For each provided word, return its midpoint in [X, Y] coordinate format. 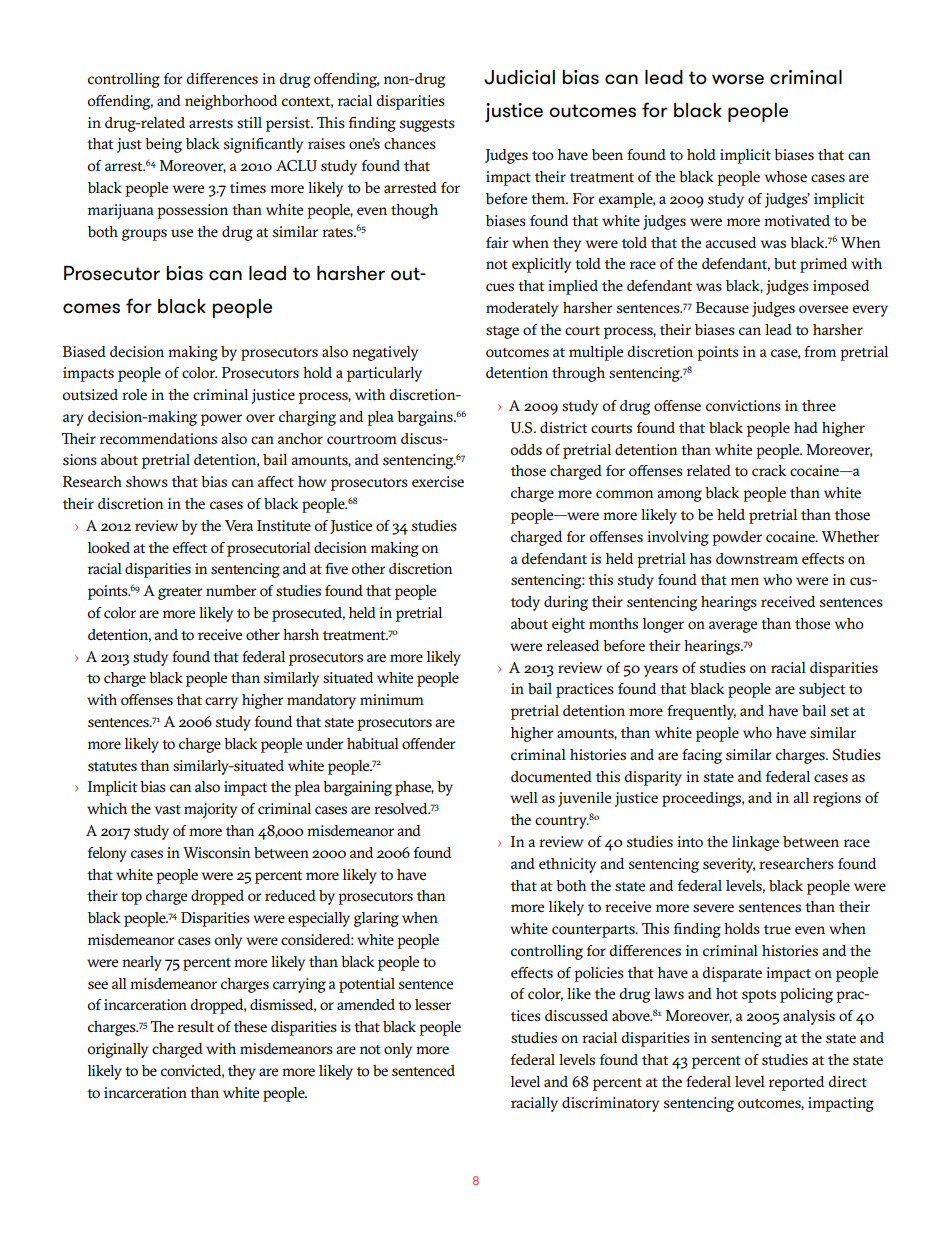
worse [738, 79]
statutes [112, 767]
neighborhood [231, 102]
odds [526, 450]
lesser [433, 1005]
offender [429, 743]
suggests [427, 125]
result [195, 1027]
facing [702, 756]
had [806, 427]
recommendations [158, 439]
